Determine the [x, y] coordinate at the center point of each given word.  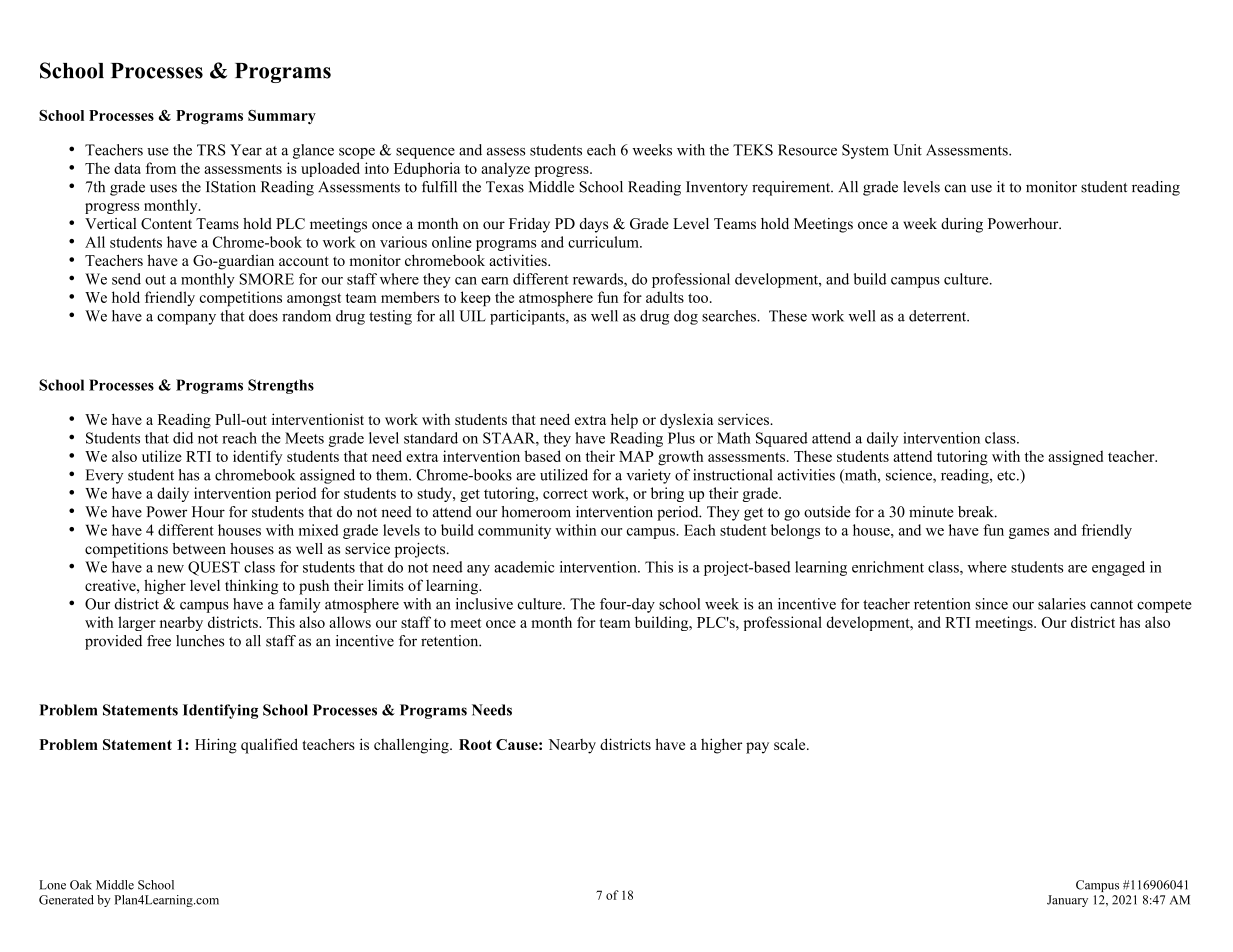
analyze [505, 169]
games [1029, 533]
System [865, 151]
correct [565, 494]
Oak [81, 885]
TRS [211, 150]
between [199, 549]
